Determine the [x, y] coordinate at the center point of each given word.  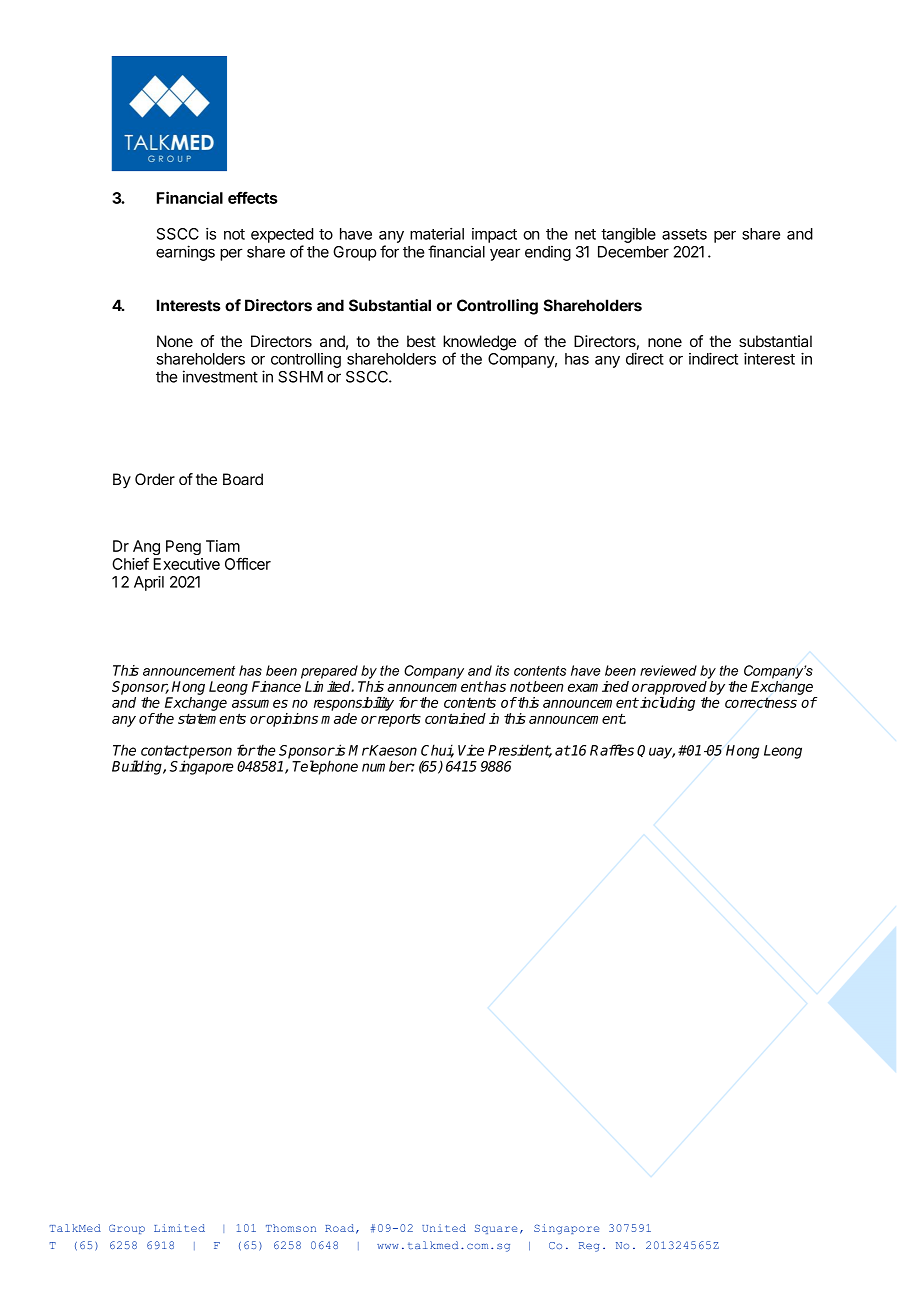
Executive [187, 564]
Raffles [612, 750]
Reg [589, 1247]
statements [212, 718]
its [502, 670]
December [633, 252]
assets [684, 234]
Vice [471, 750]
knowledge [479, 344]
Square [496, 1229]
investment [220, 376]
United [444, 1228]
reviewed [668, 670]
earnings [185, 253]
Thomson [291, 1228]
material [437, 234]
